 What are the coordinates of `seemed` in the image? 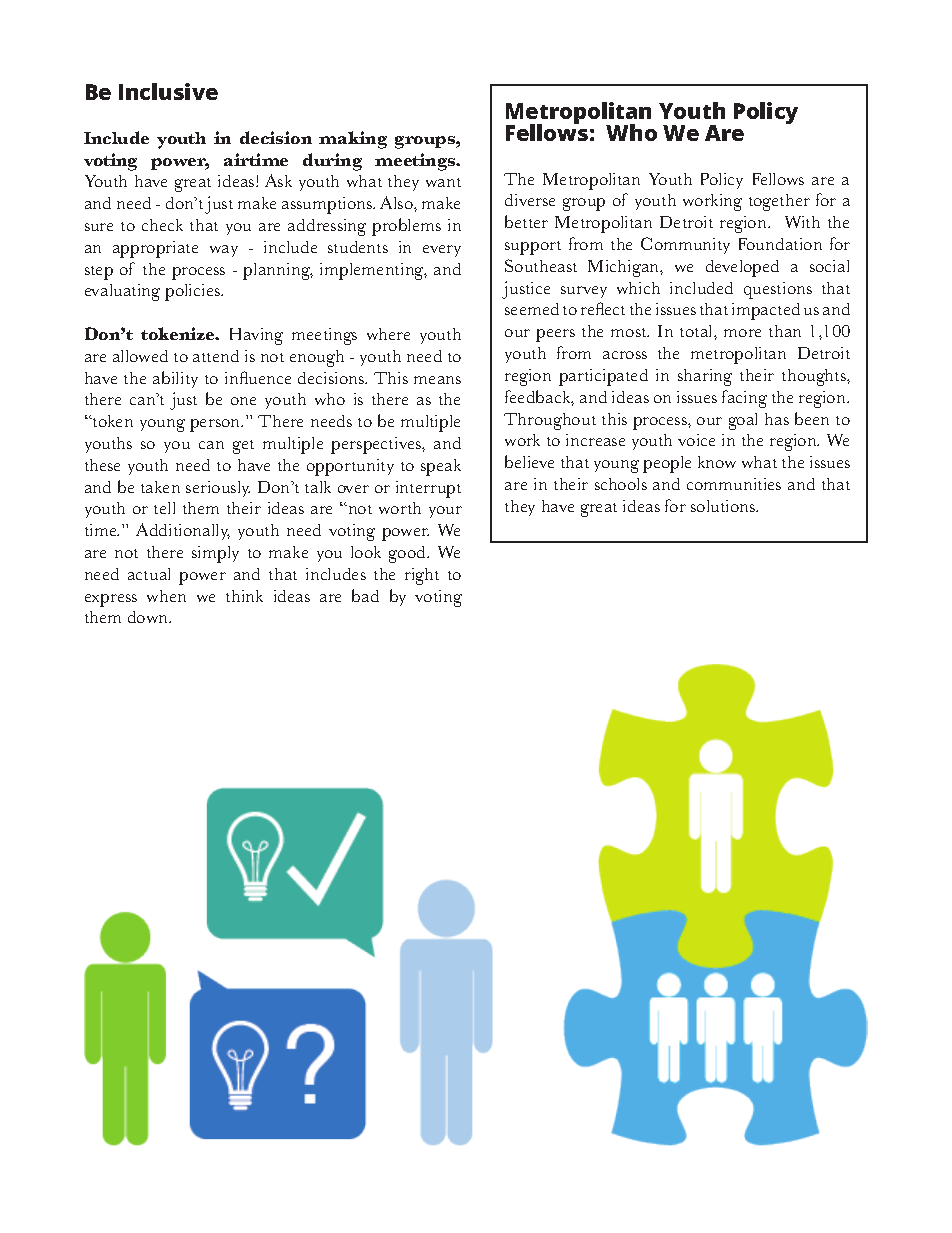 It's located at (532, 309).
